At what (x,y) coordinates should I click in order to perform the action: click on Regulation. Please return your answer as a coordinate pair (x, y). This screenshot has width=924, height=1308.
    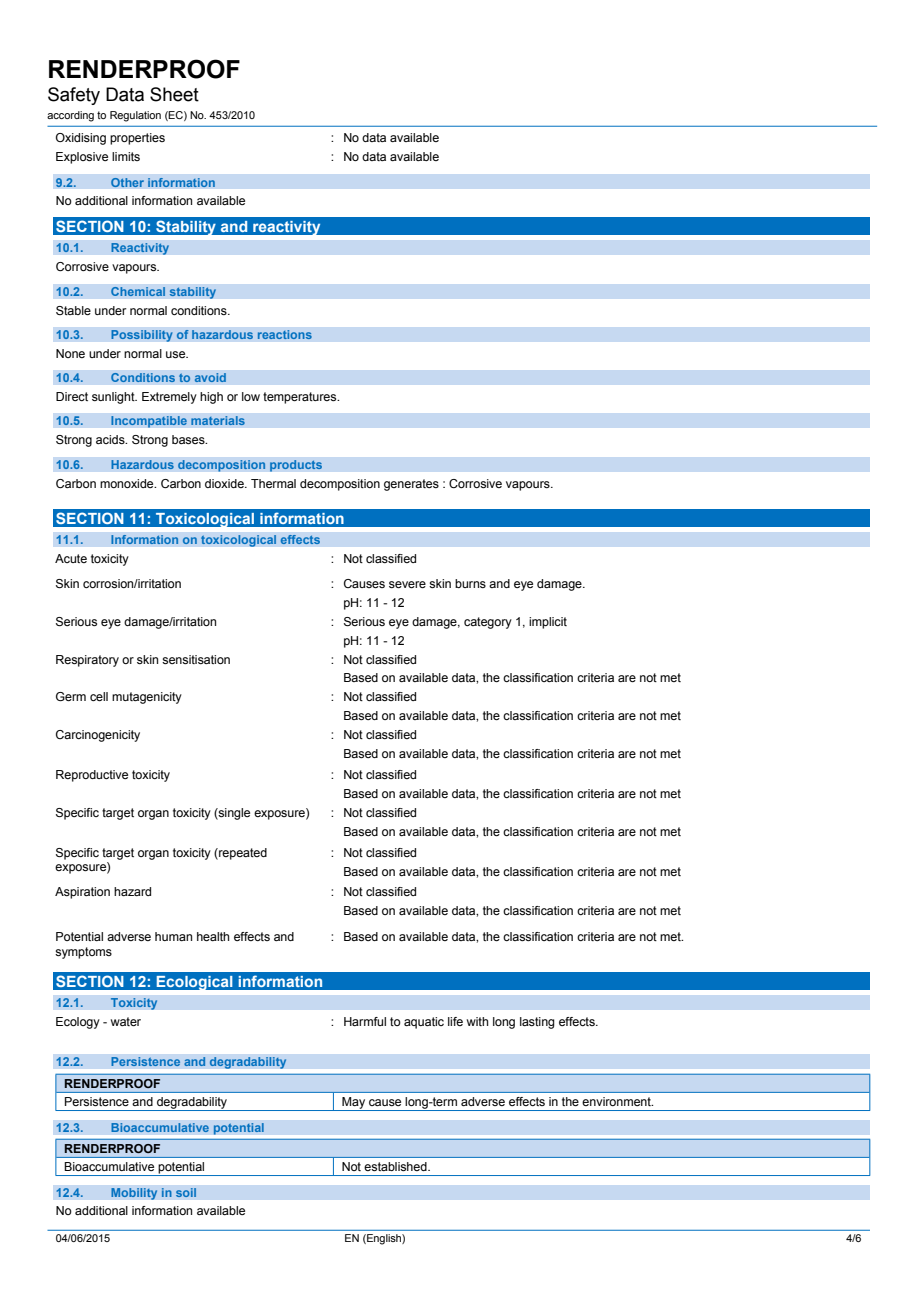
    Looking at the image, I should click on (135, 116).
